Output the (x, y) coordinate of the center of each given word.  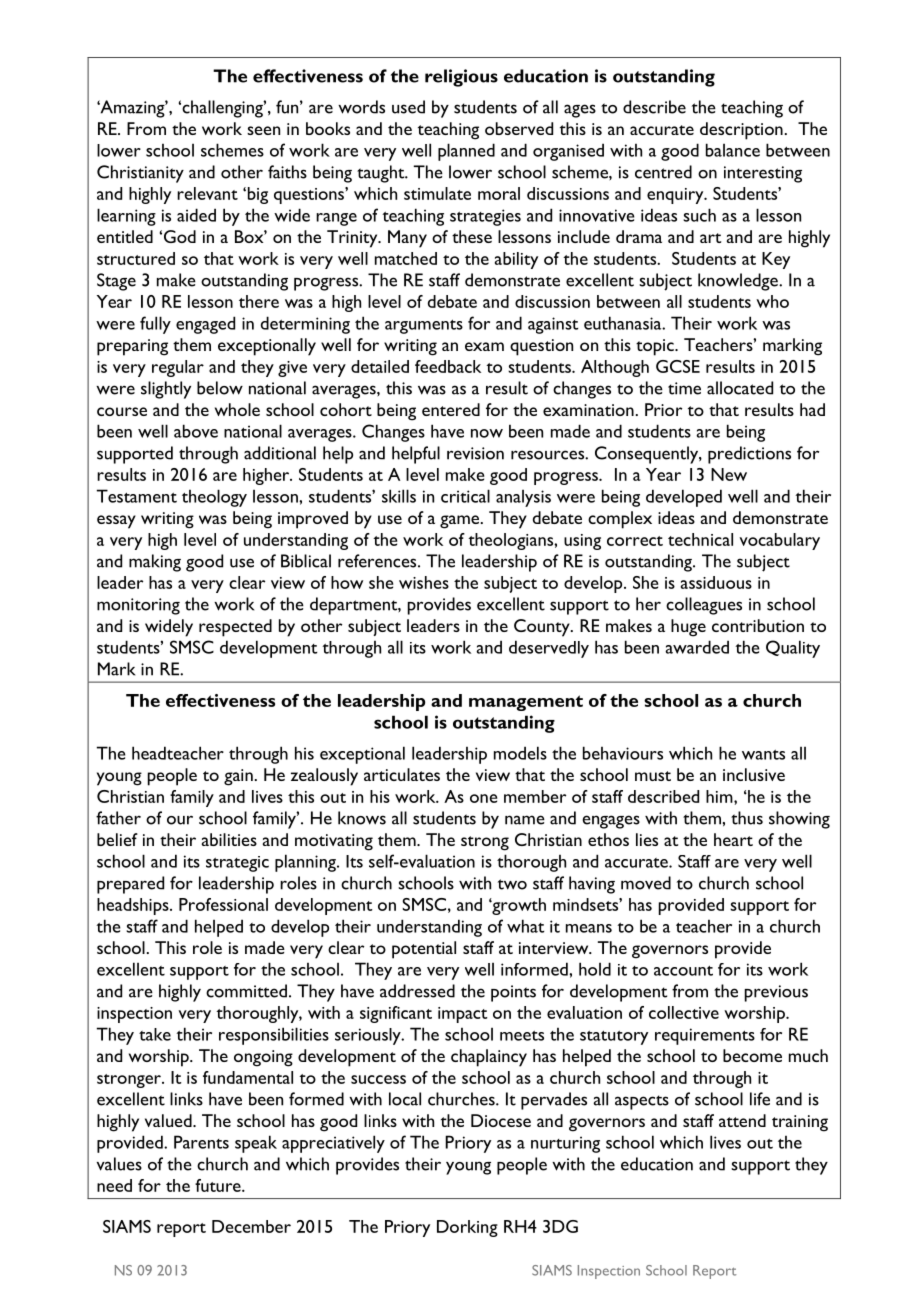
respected (235, 628)
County (543, 628)
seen (263, 130)
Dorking (467, 1228)
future (219, 1185)
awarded (697, 647)
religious (461, 78)
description (742, 131)
